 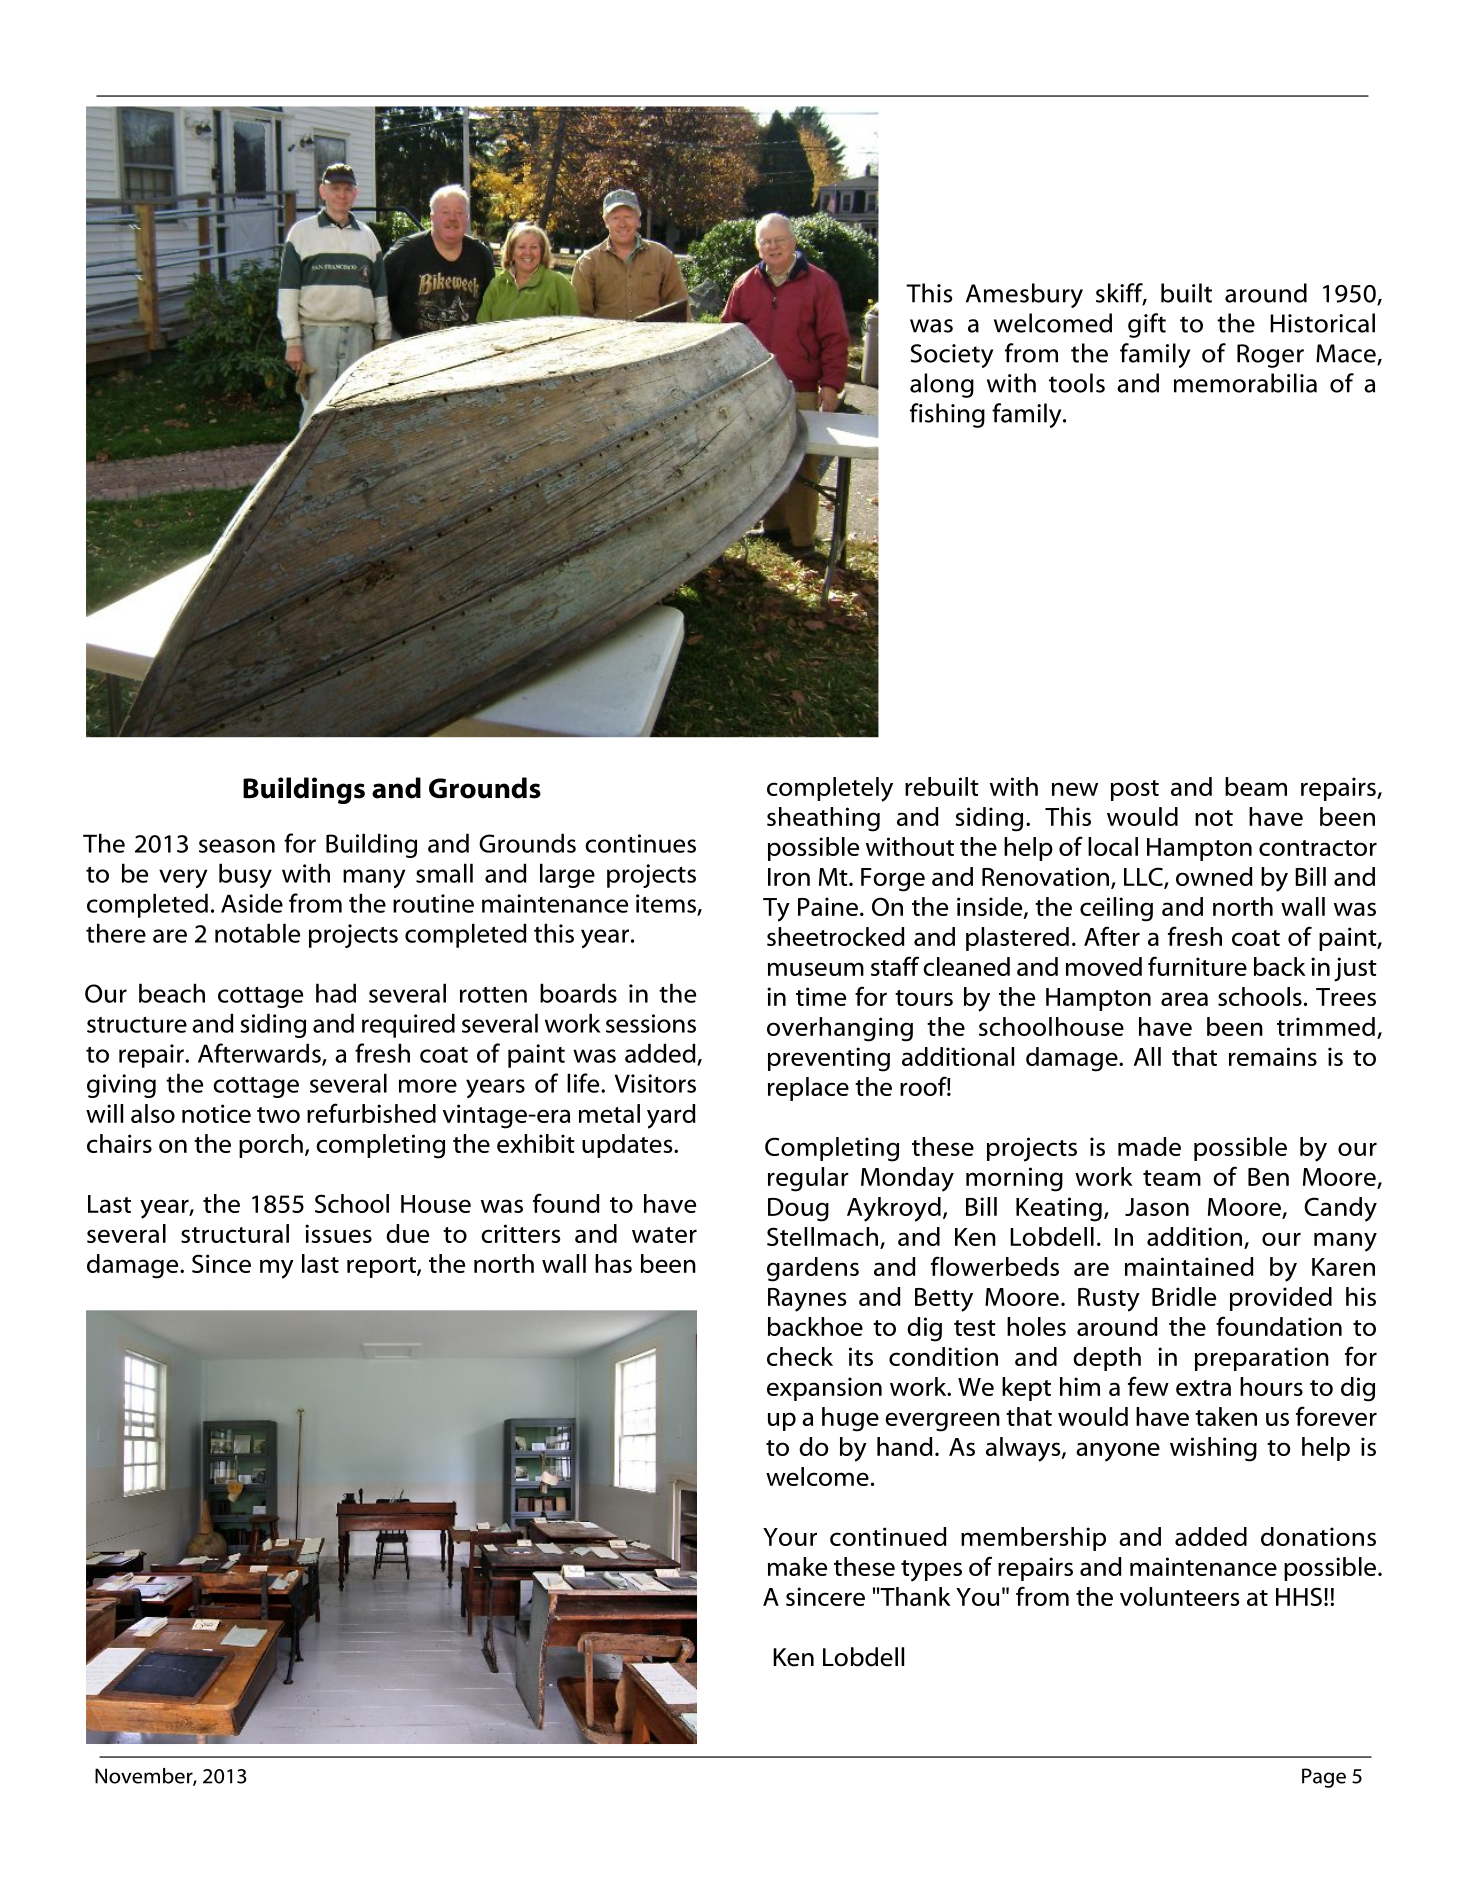 I want to click on along, so click(x=942, y=385).
